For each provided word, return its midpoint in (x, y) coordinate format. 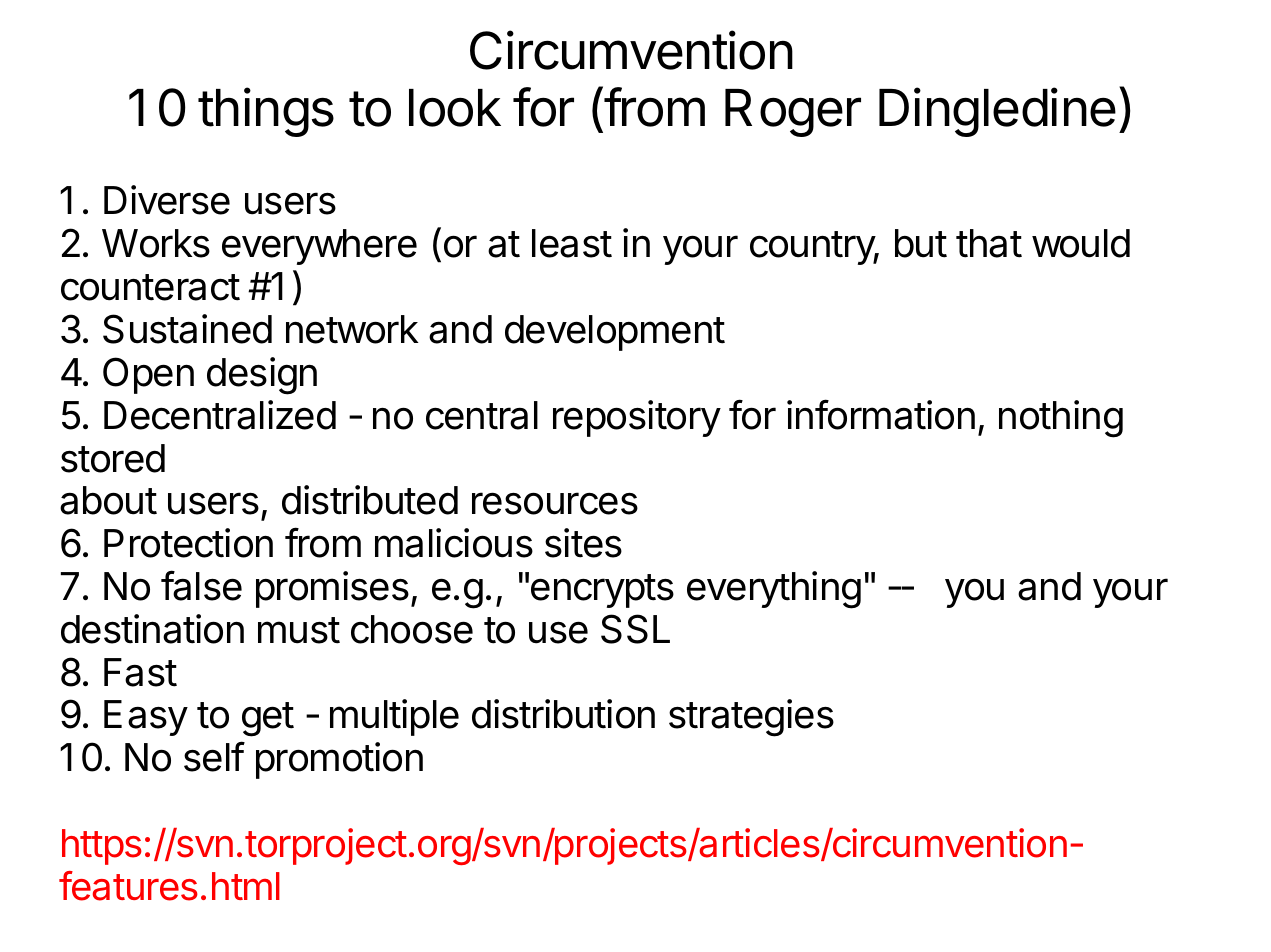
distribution (563, 714)
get (268, 719)
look (455, 108)
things (266, 112)
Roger (793, 113)
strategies (751, 718)
